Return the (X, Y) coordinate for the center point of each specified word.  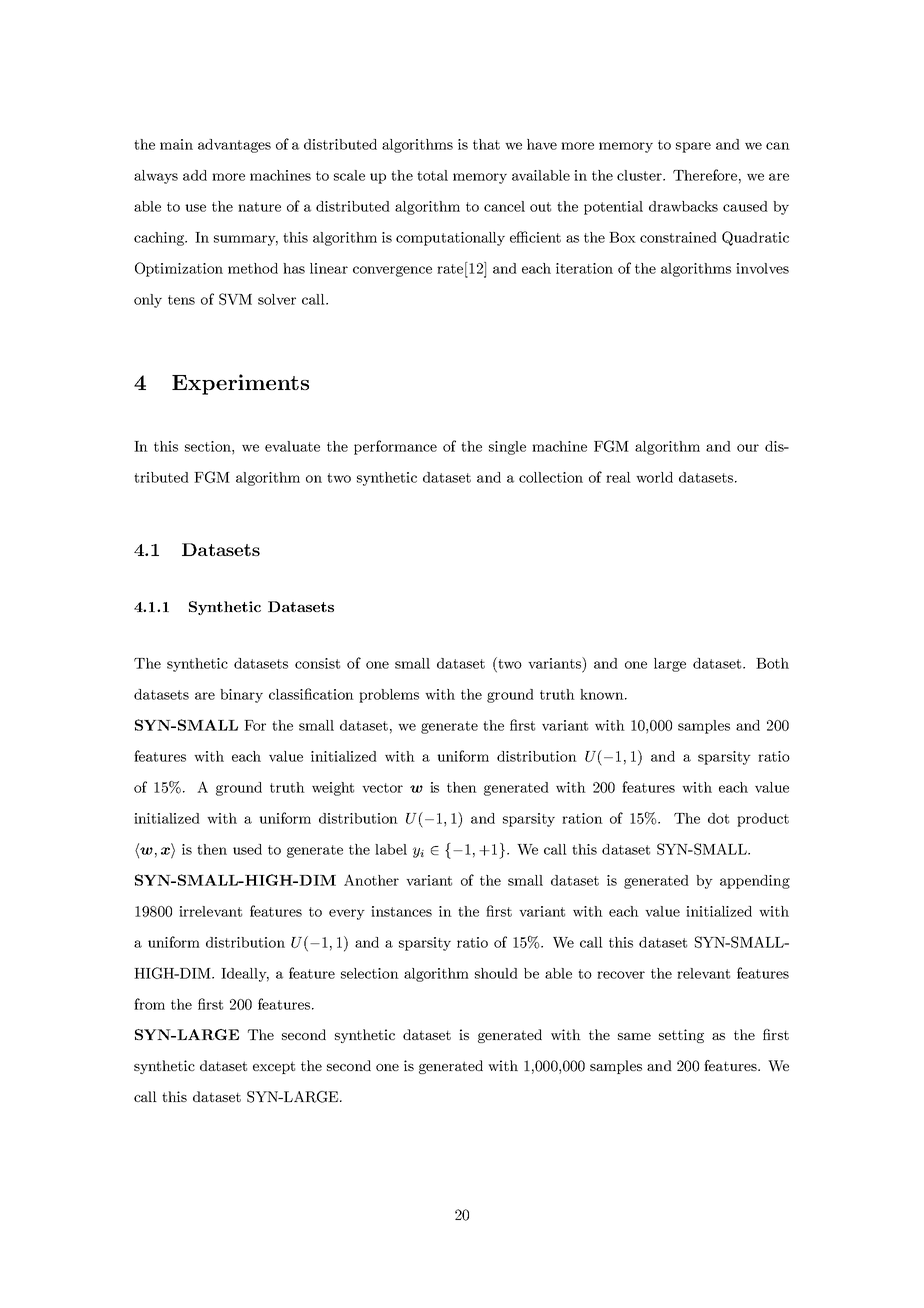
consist (317, 663)
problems (389, 696)
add (195, 175)
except (274, 1067)
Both (772, 663)
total (432, 175)
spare (693, 147)
